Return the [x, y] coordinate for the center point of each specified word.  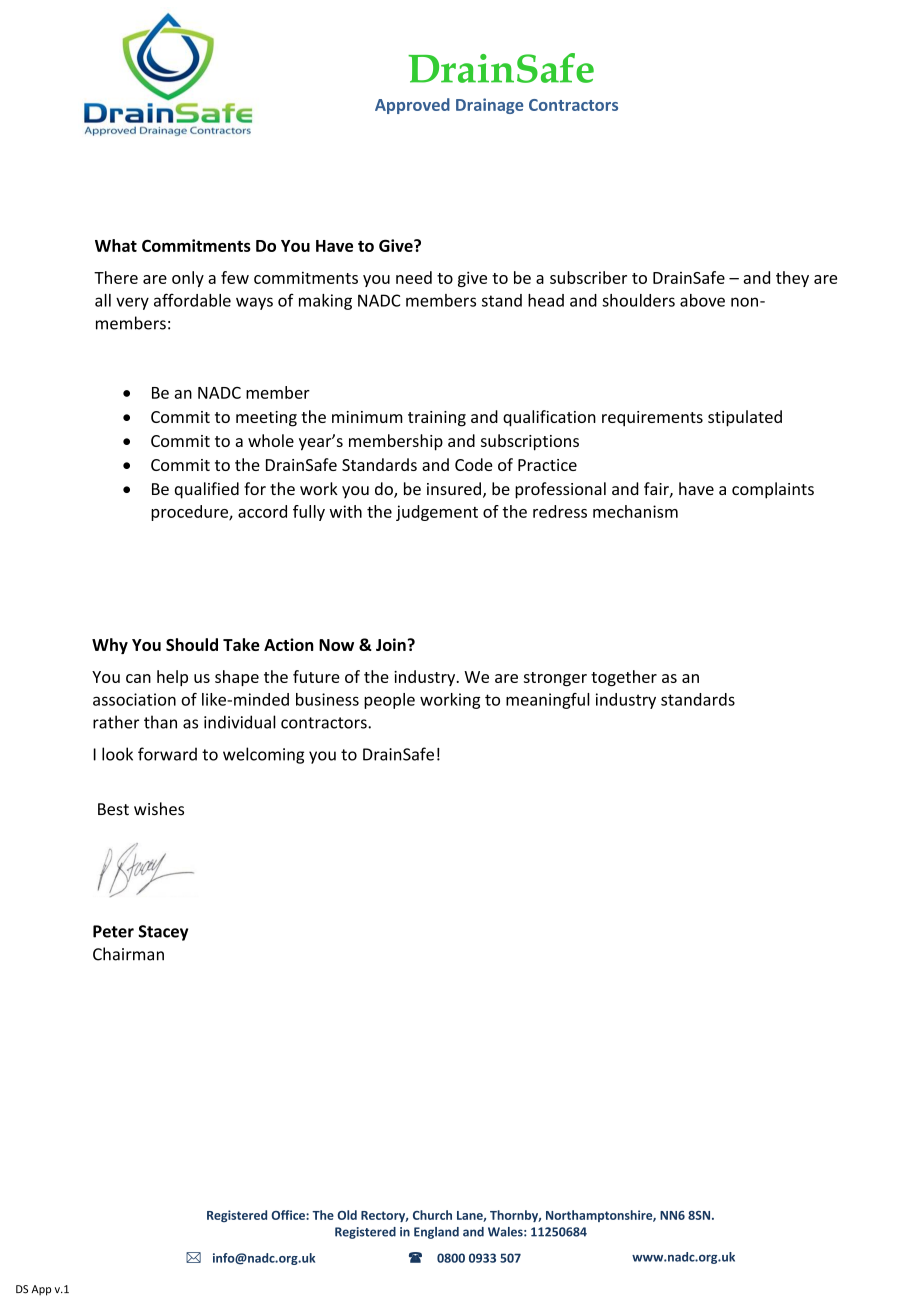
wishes [159, 809]
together [624, 678]
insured [454, 488]
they [792, 279]
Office [289, 1215]
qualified [207, 490]
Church [432, 1215]
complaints [773, 490]
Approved [412, 106]
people [389, 701]
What [116, 245]
